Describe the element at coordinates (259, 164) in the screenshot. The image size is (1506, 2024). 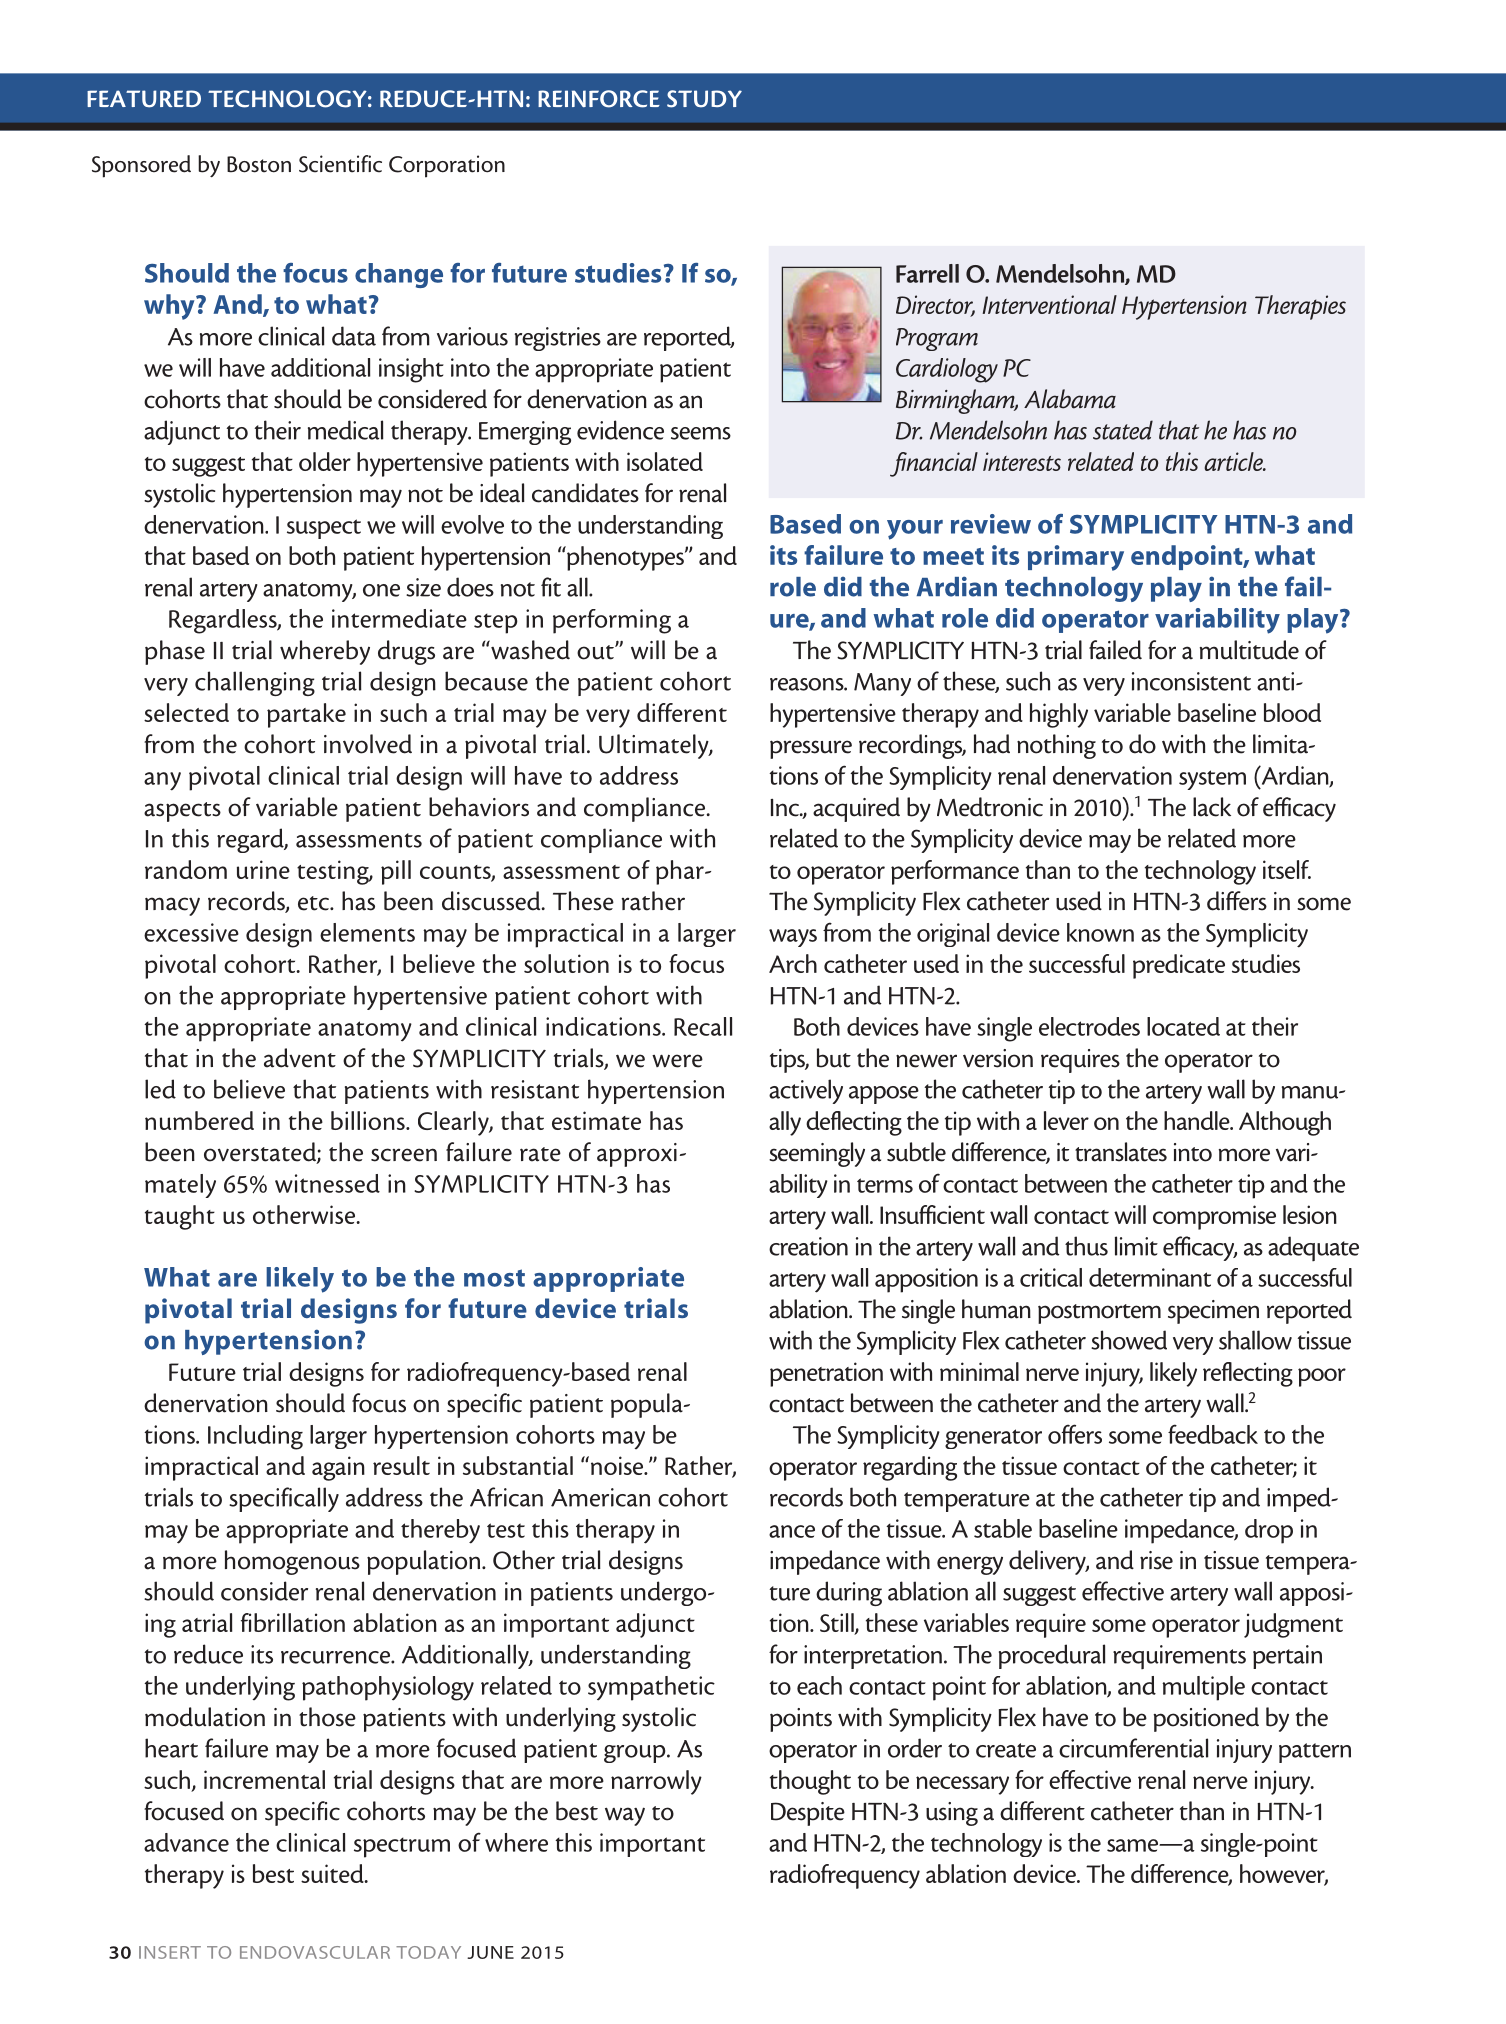
I see `Boston` at that location.
